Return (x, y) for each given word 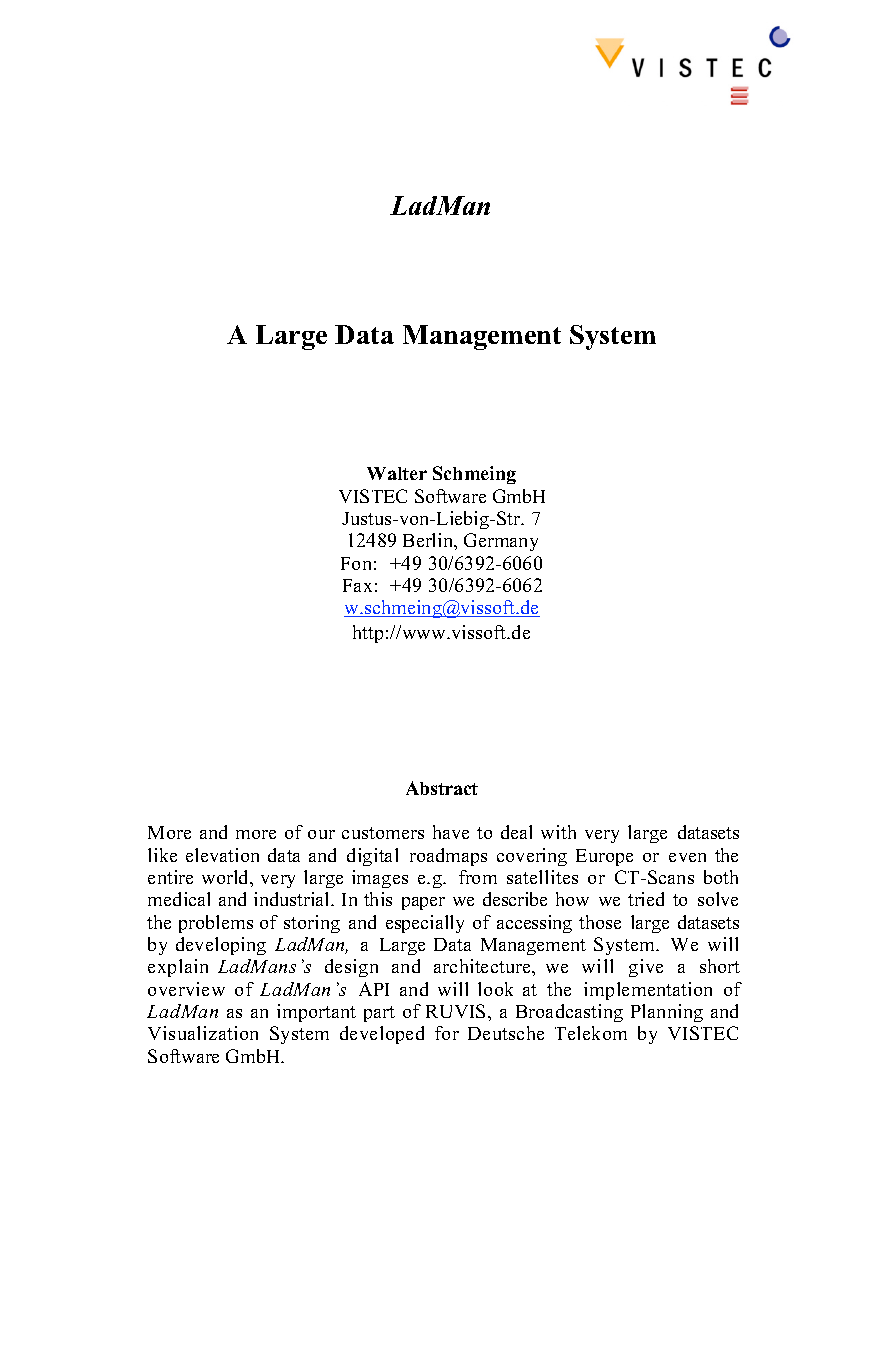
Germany (501, 542)
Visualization (203, 1033)
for (447, 1033)
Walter (397, 473)
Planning (667, 1013)
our (321, 834)
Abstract (442, 788)
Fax (357, 585)
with (558, 832)
